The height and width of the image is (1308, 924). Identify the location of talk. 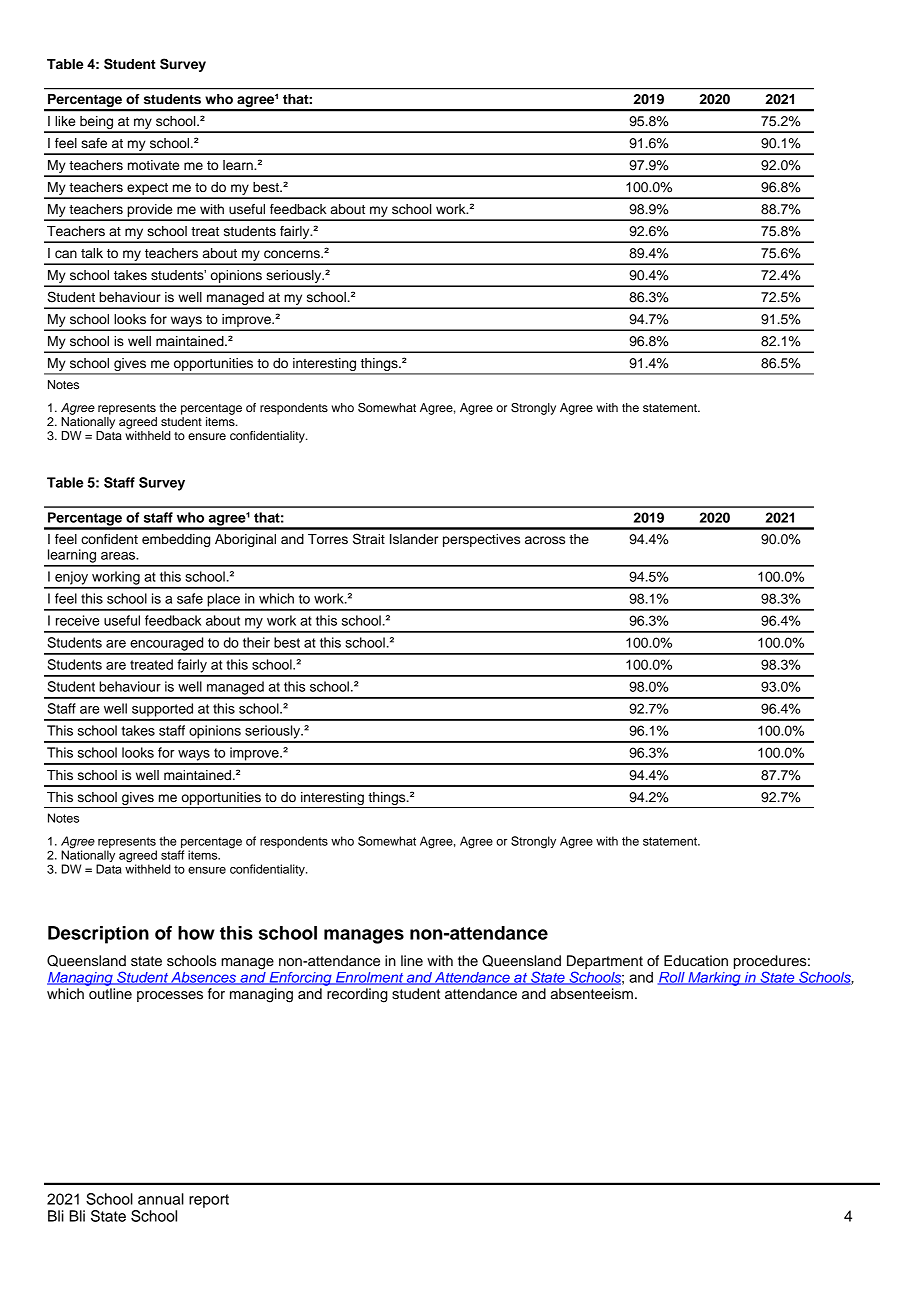
(92, 253).
